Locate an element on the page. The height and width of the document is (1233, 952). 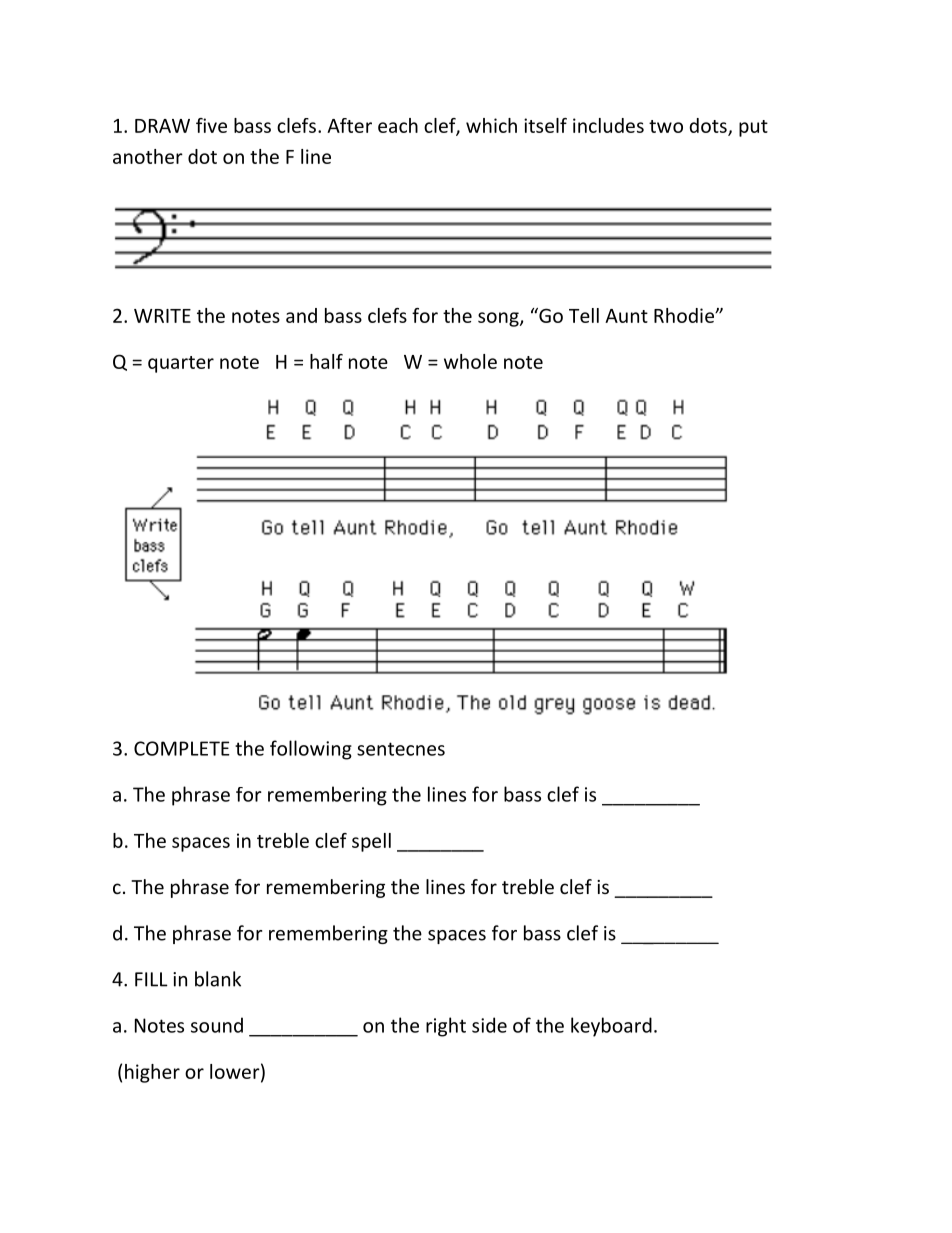
sound is located at coordinates (217, 1025).
